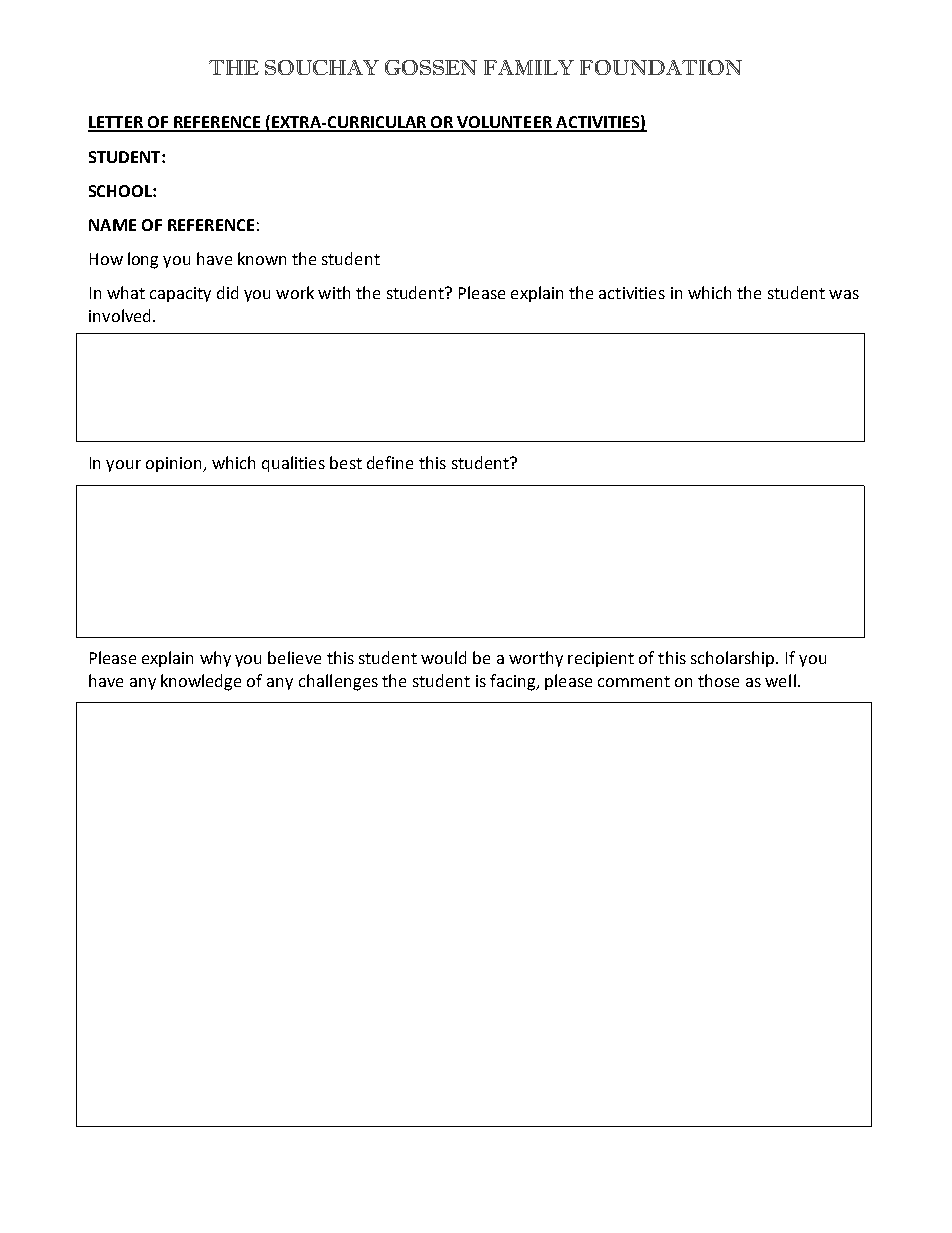 The width and height of the document is (952, 1233). What do you see at coordinates (119, 315) in the document?
I see `involved` at bounding box center [119, 315].
